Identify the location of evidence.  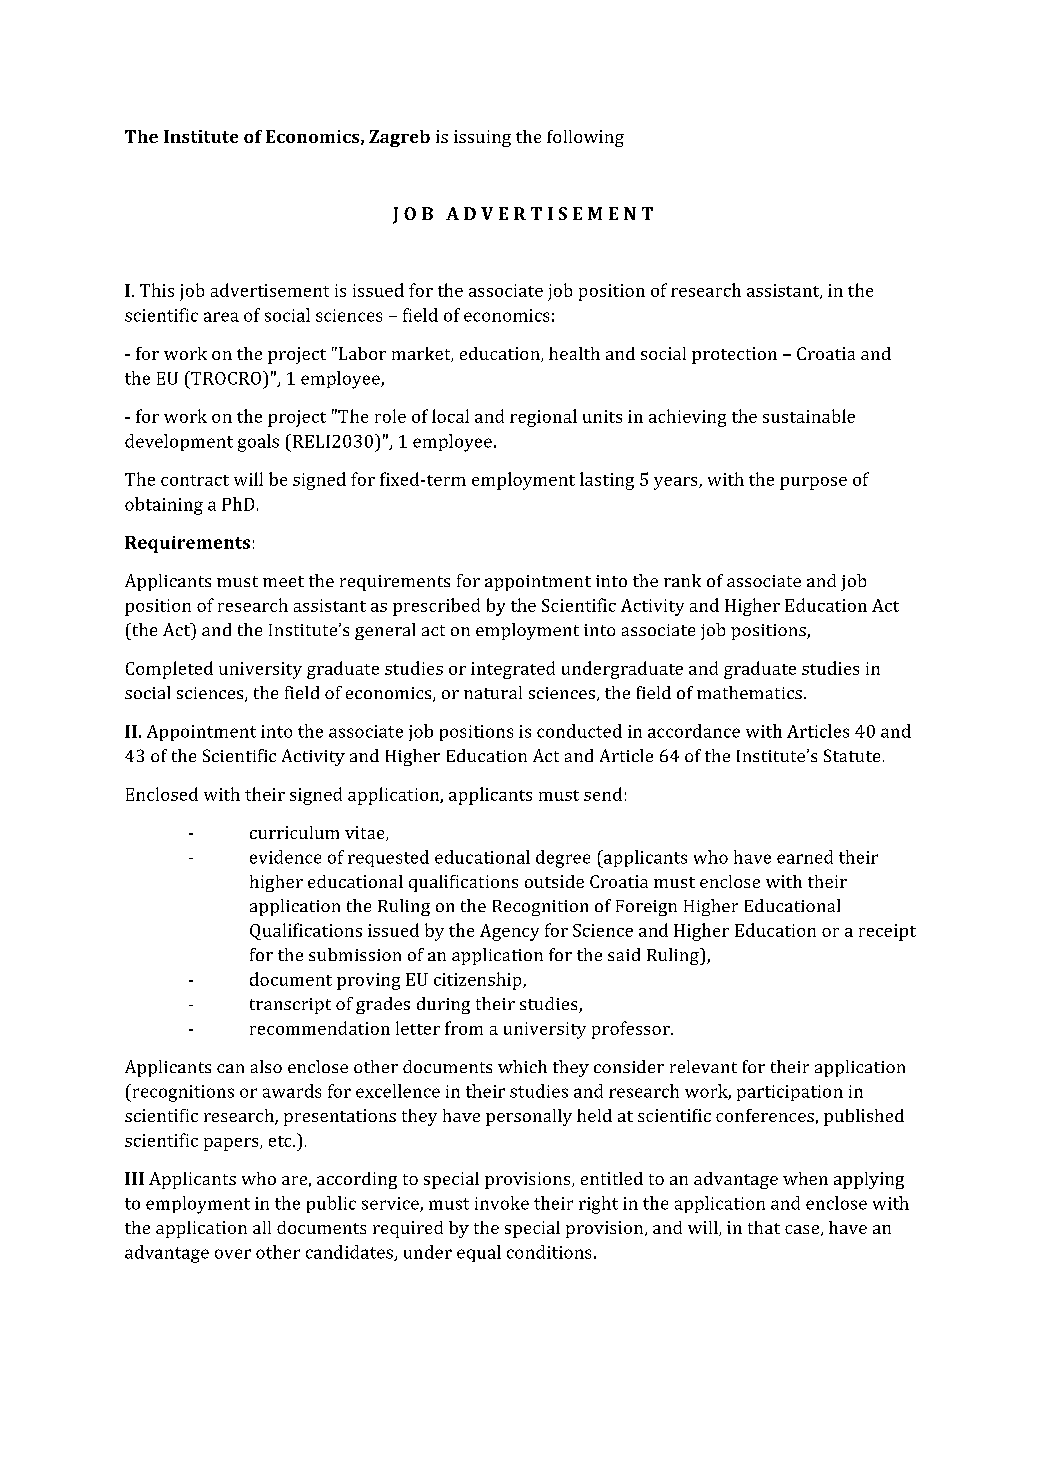
(285, 857).
